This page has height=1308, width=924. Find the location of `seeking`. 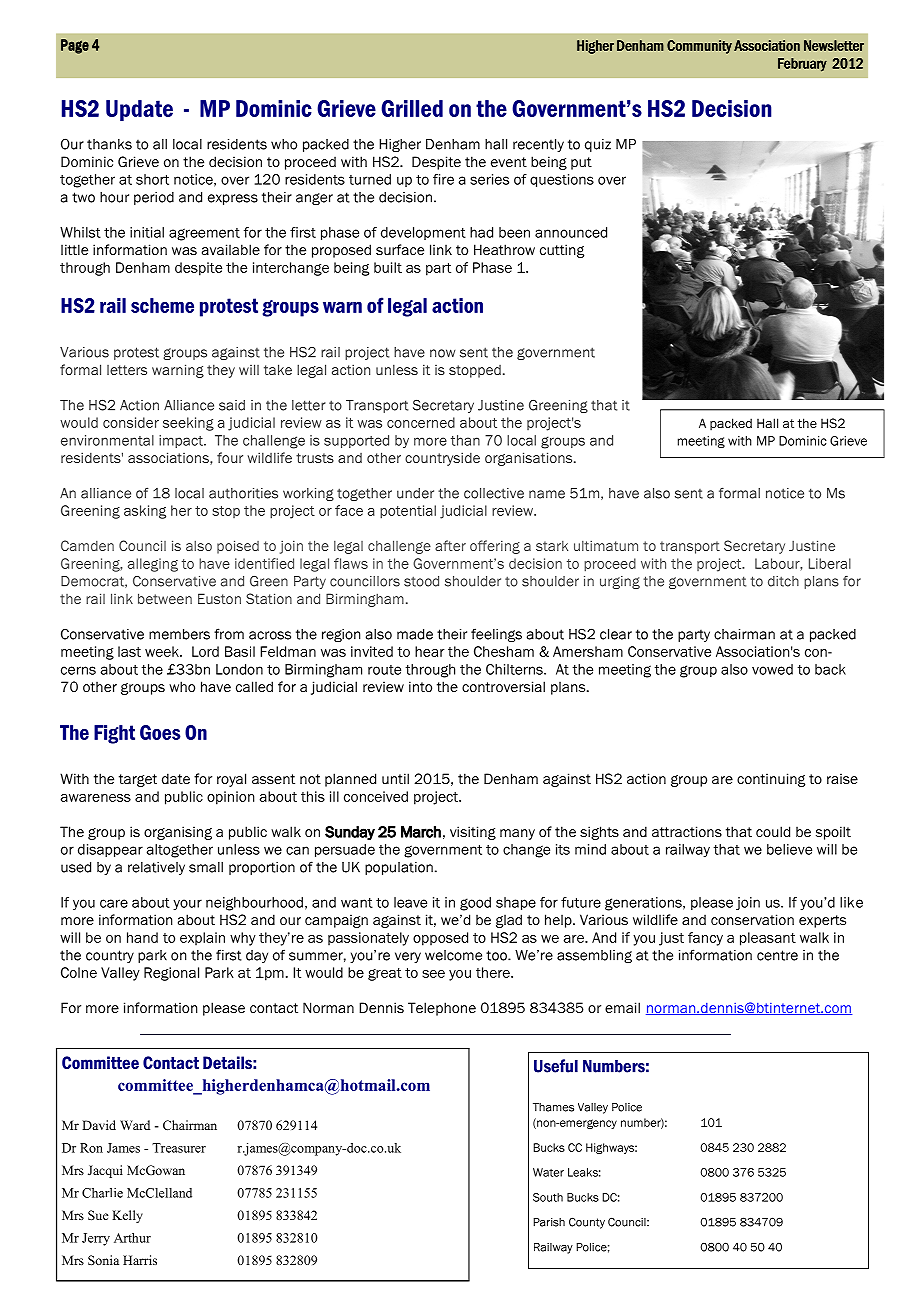

seeking is located at coordinates (188, 424).
